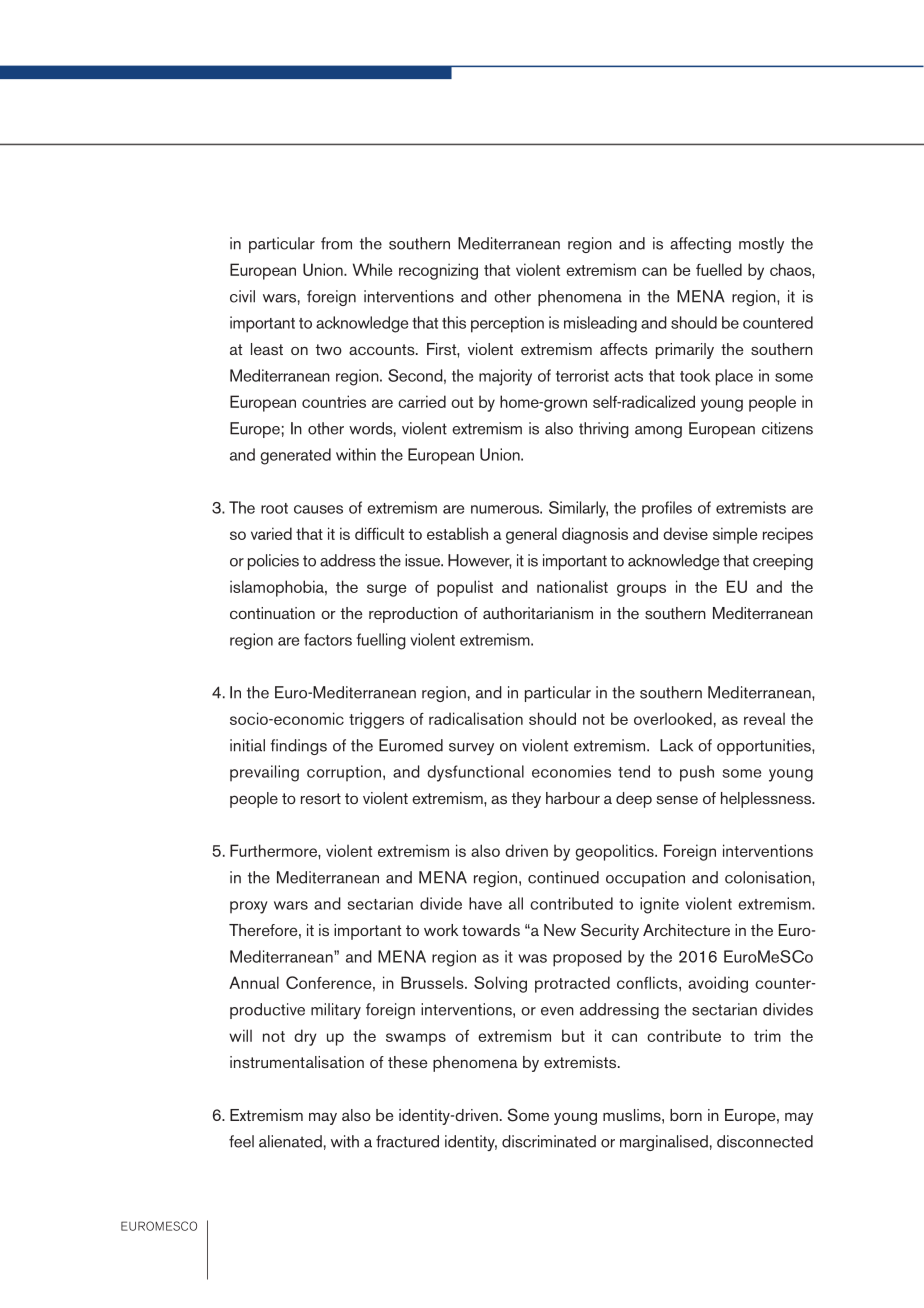 The image size is (924, 1308). What do you see at coordinates (719, 269) in the image?
I see `fuelled` at bounding box center [719, 269].
